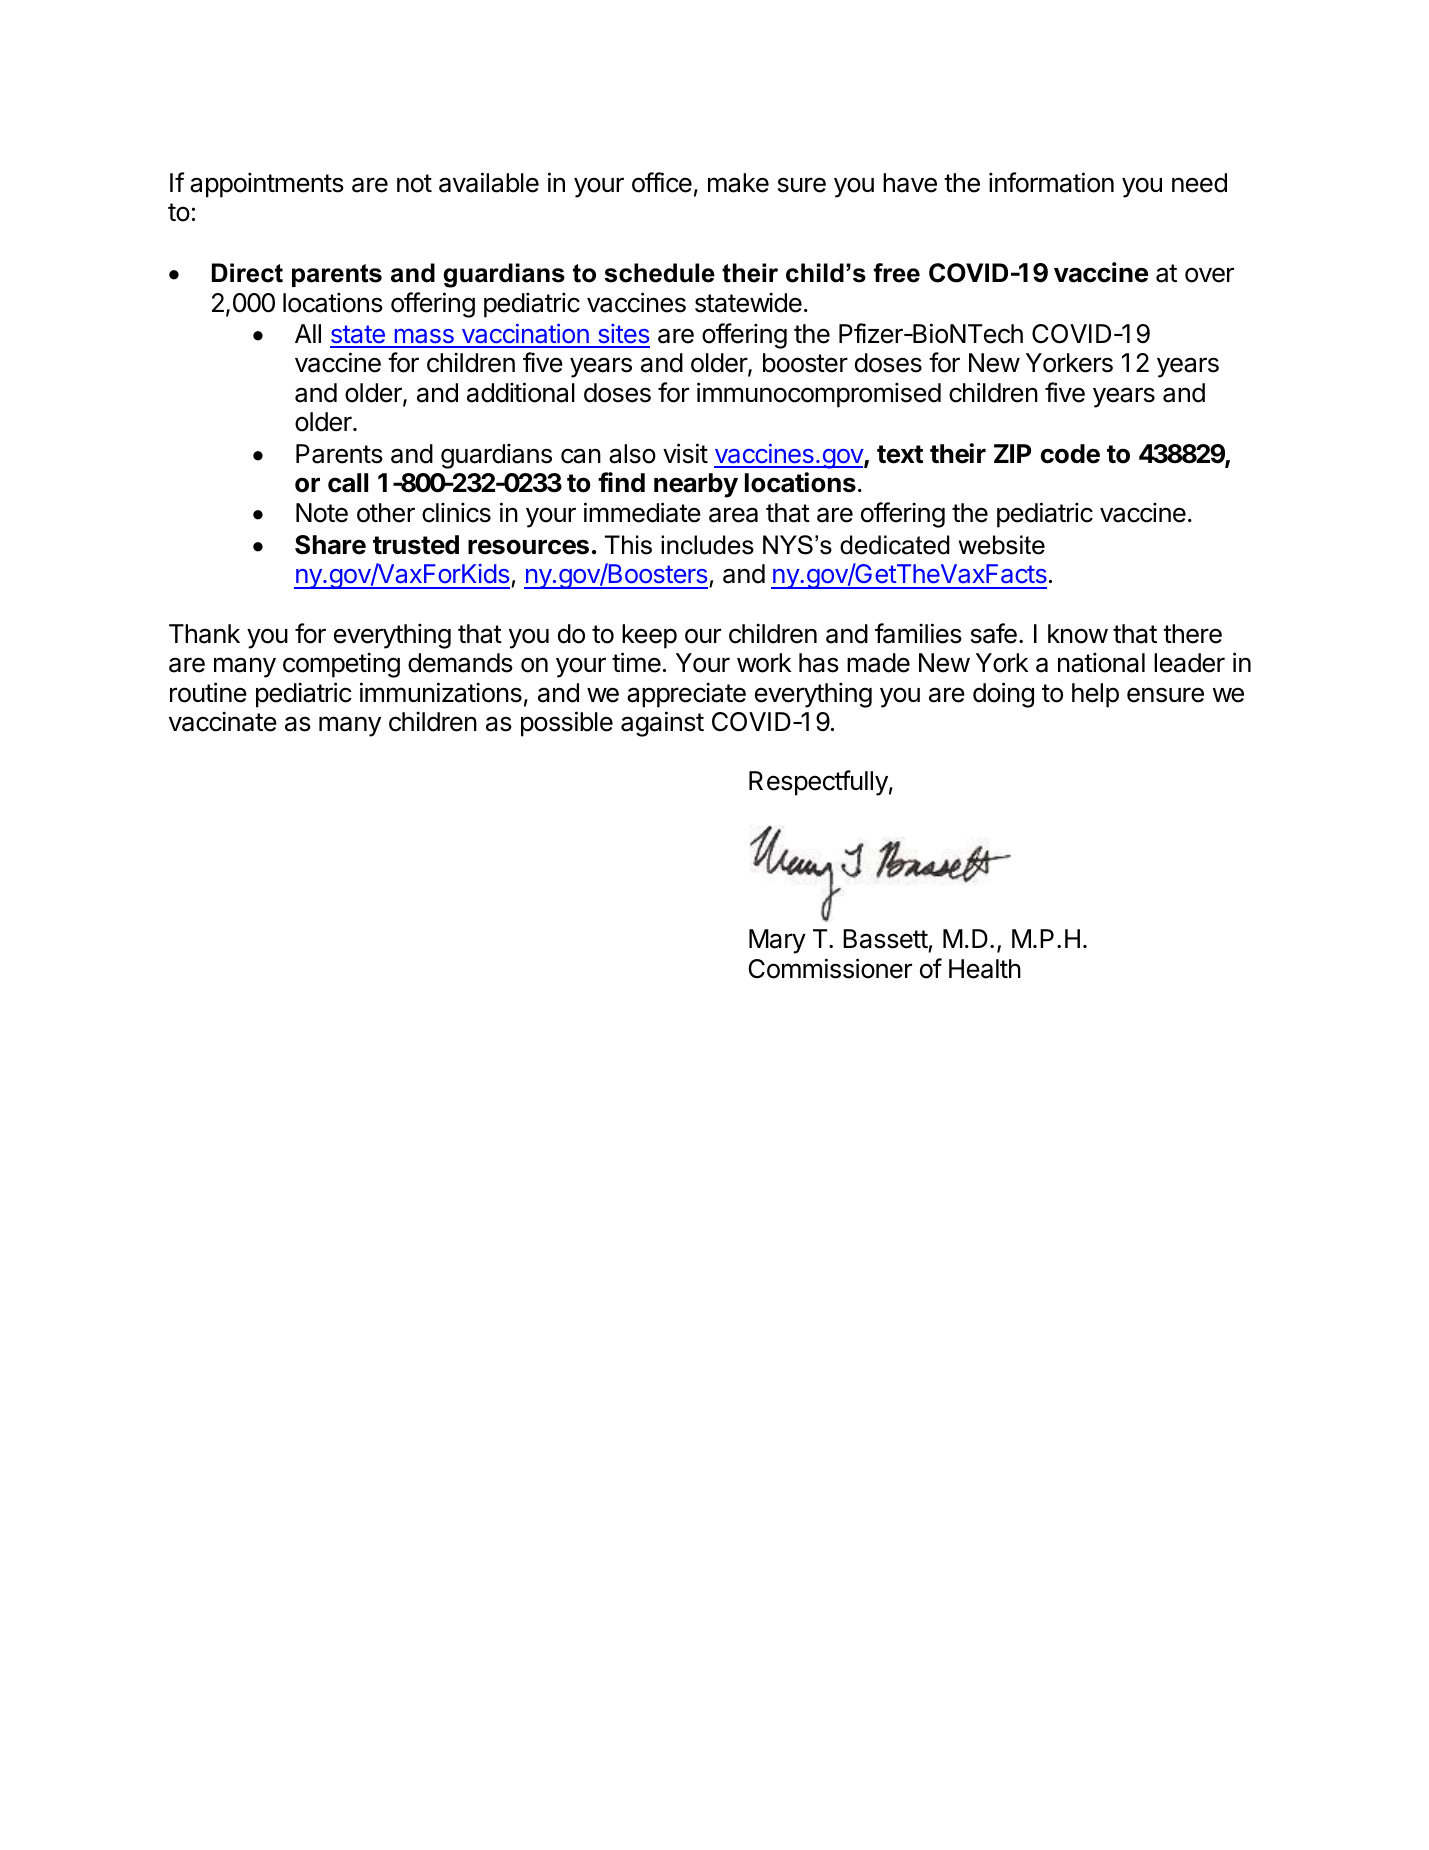 This screenshot has height=1850, width=1429. I want to click on area, so click(733, 515).
